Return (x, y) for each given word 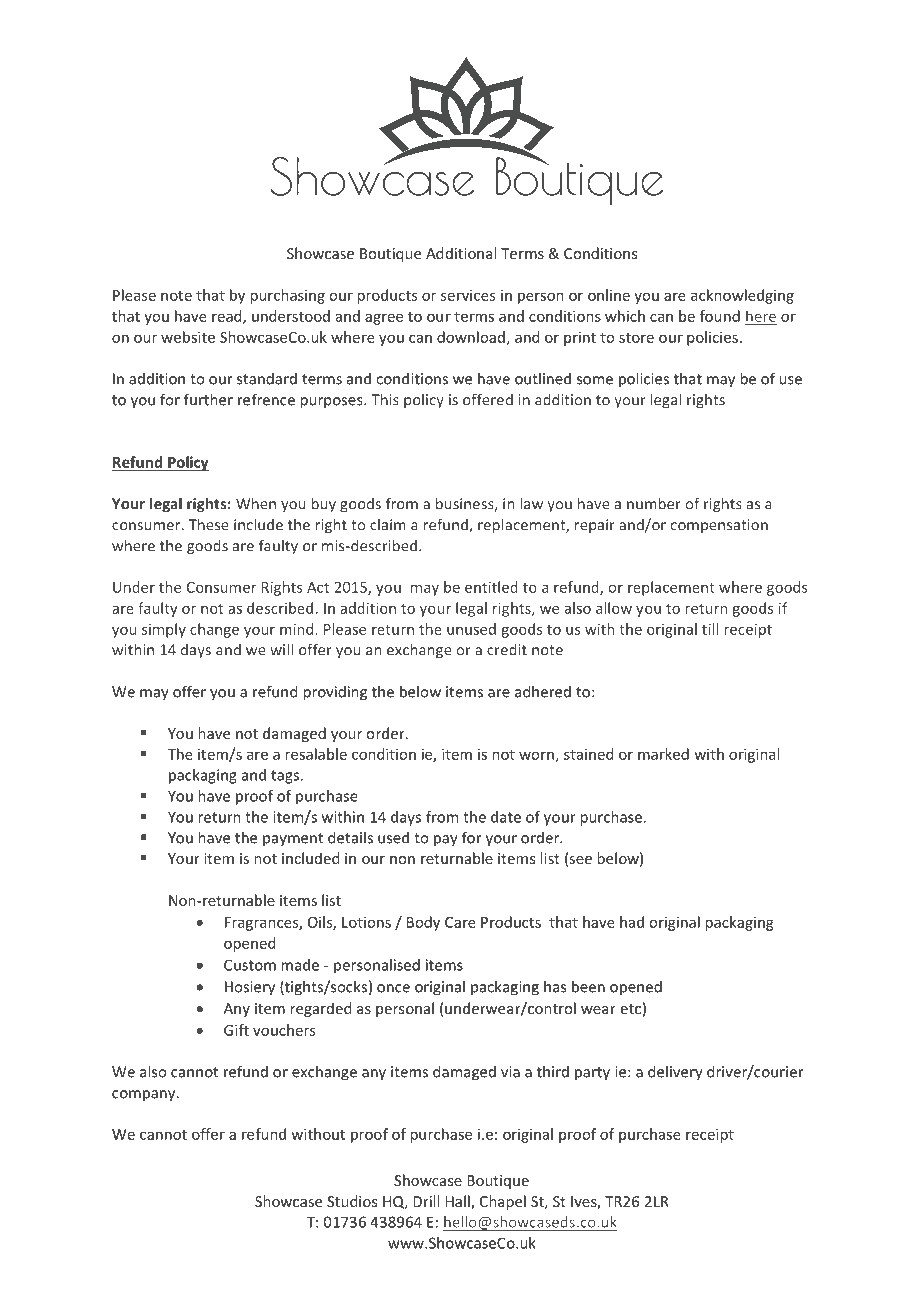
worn (536, 755)
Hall (458, 1202)
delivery (675, 1073)
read (228, 317)
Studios (352, 1201)
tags (286, 777)
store (636, 338)
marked (663, 754)
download (471, 337)
